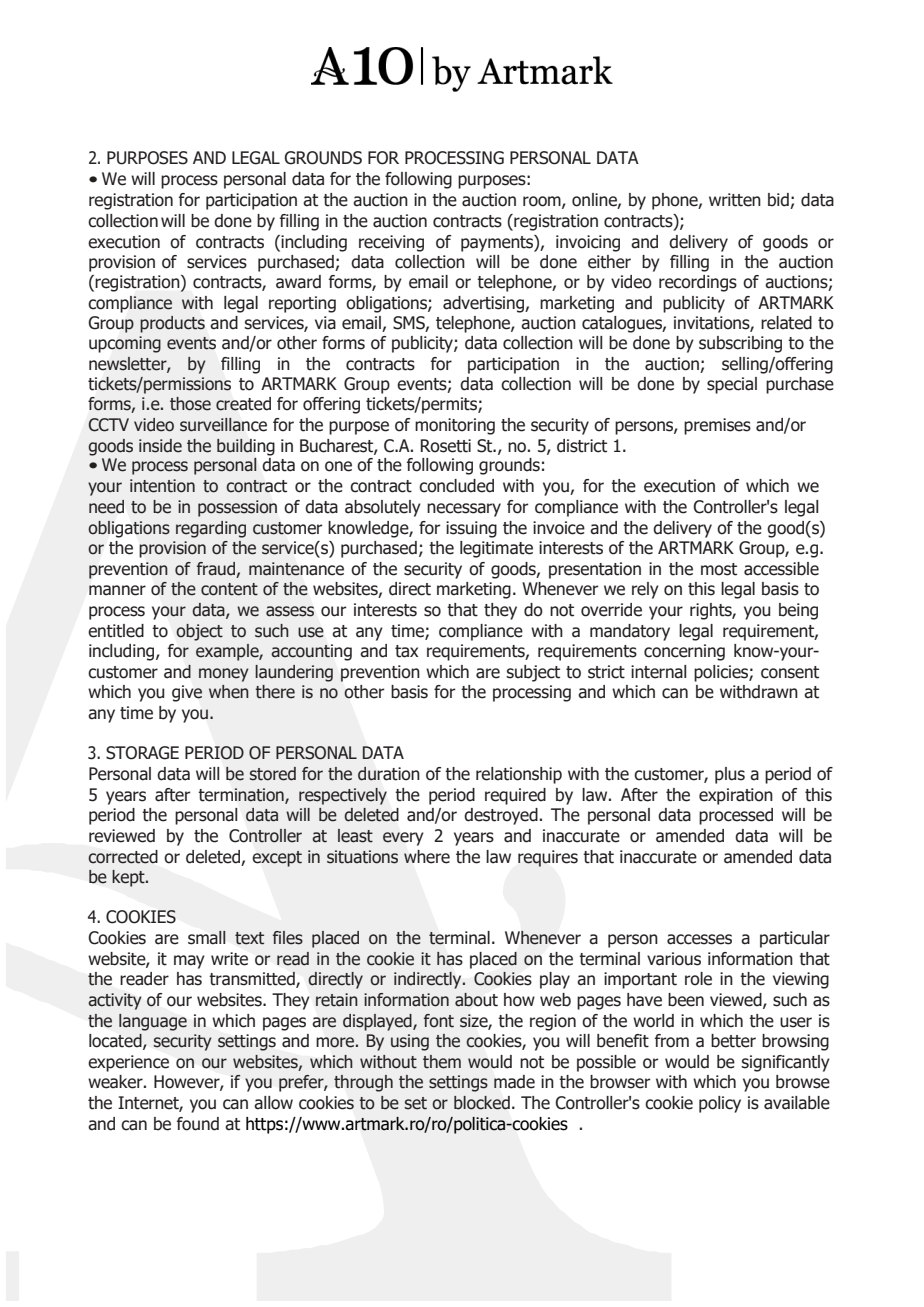 Image resolution: width=924 pixels, height=1307 pixels. What do you see at coordinates (496, 549) in the document?
I see `legitimate` at bounding box center [496, 549].
